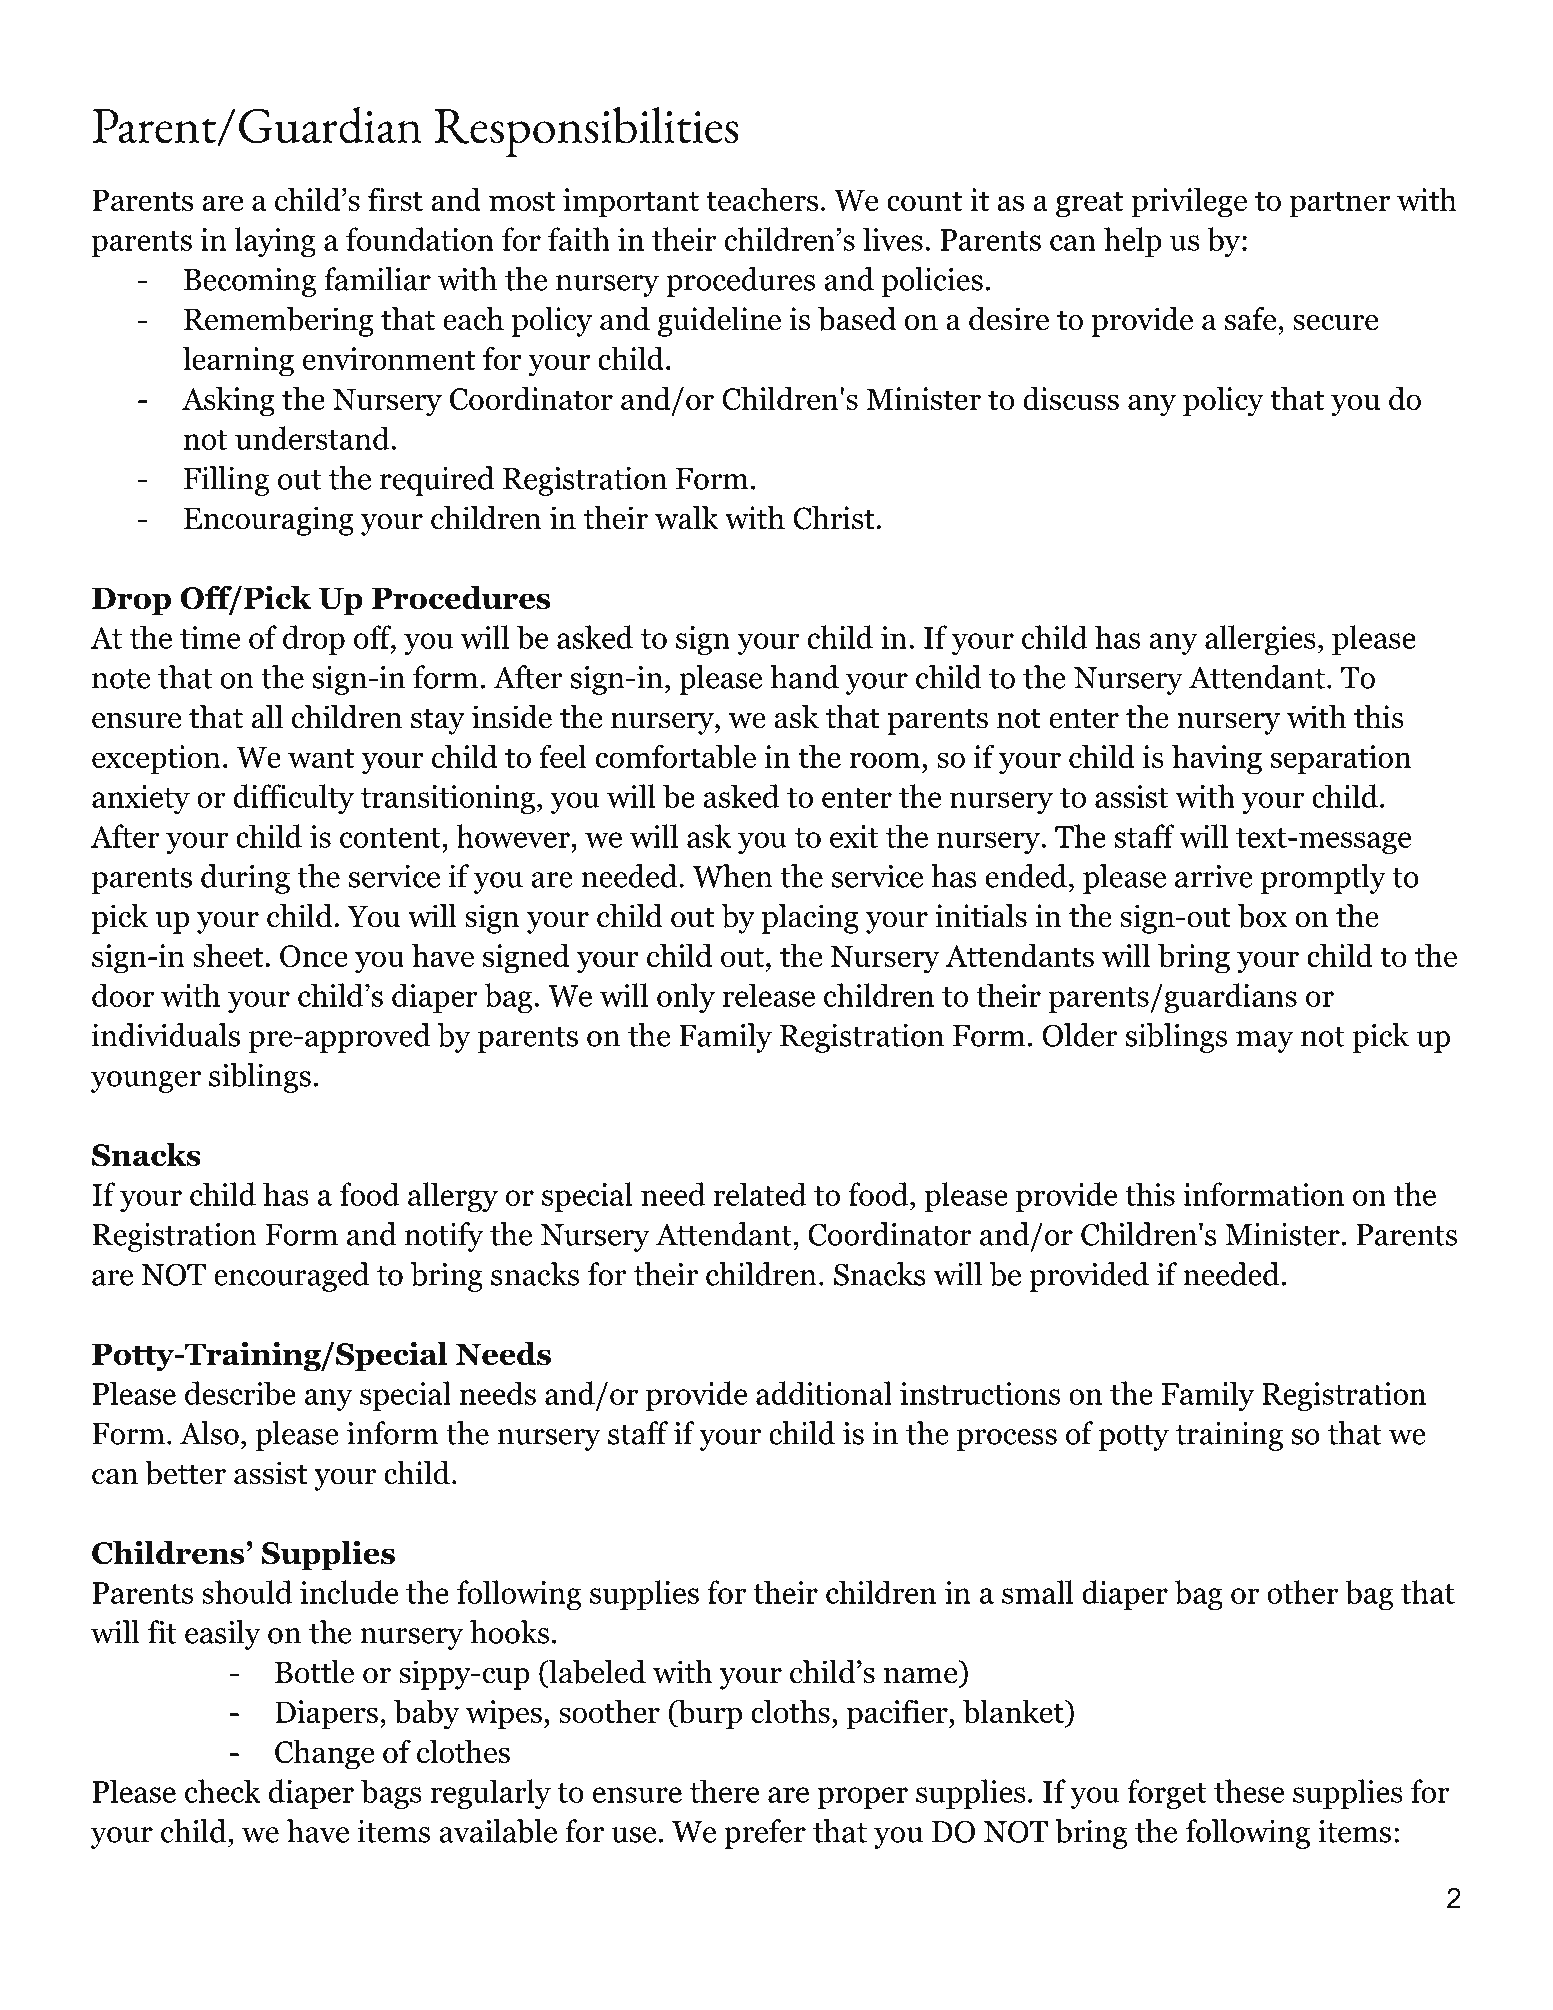 The height and width of the screenshot is (2010, 1553). Describe the element at coordinates (631, 203) in the screenshot. I see `important` at that location.
